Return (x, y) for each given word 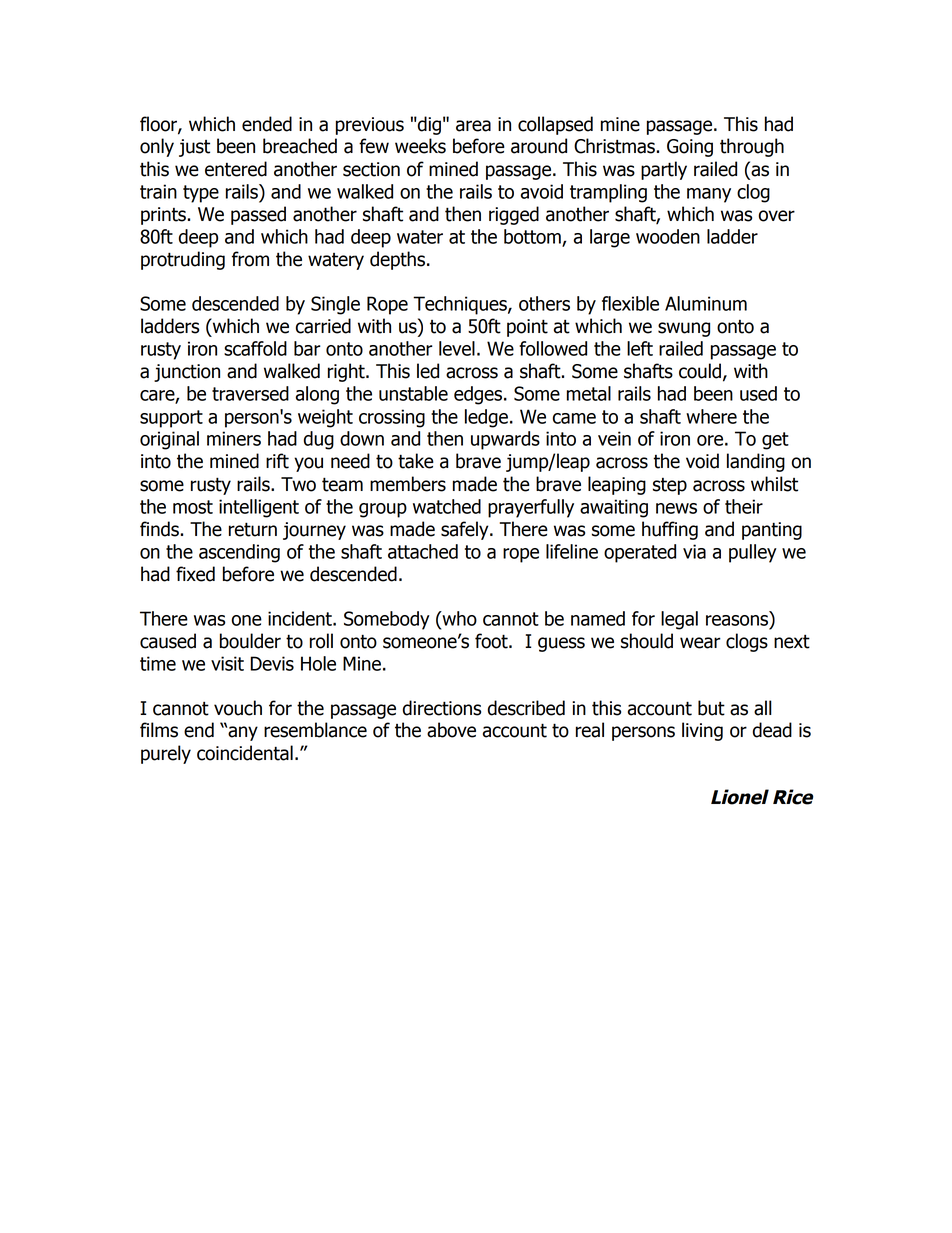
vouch (238, 708)
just (194, 148)
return (253, 529)
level (457, 348)
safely (466, 530)
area (473, 126)
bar (307, 348)
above (451, 730)
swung (684, 329)
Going (690, 148)
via (694, 551)
